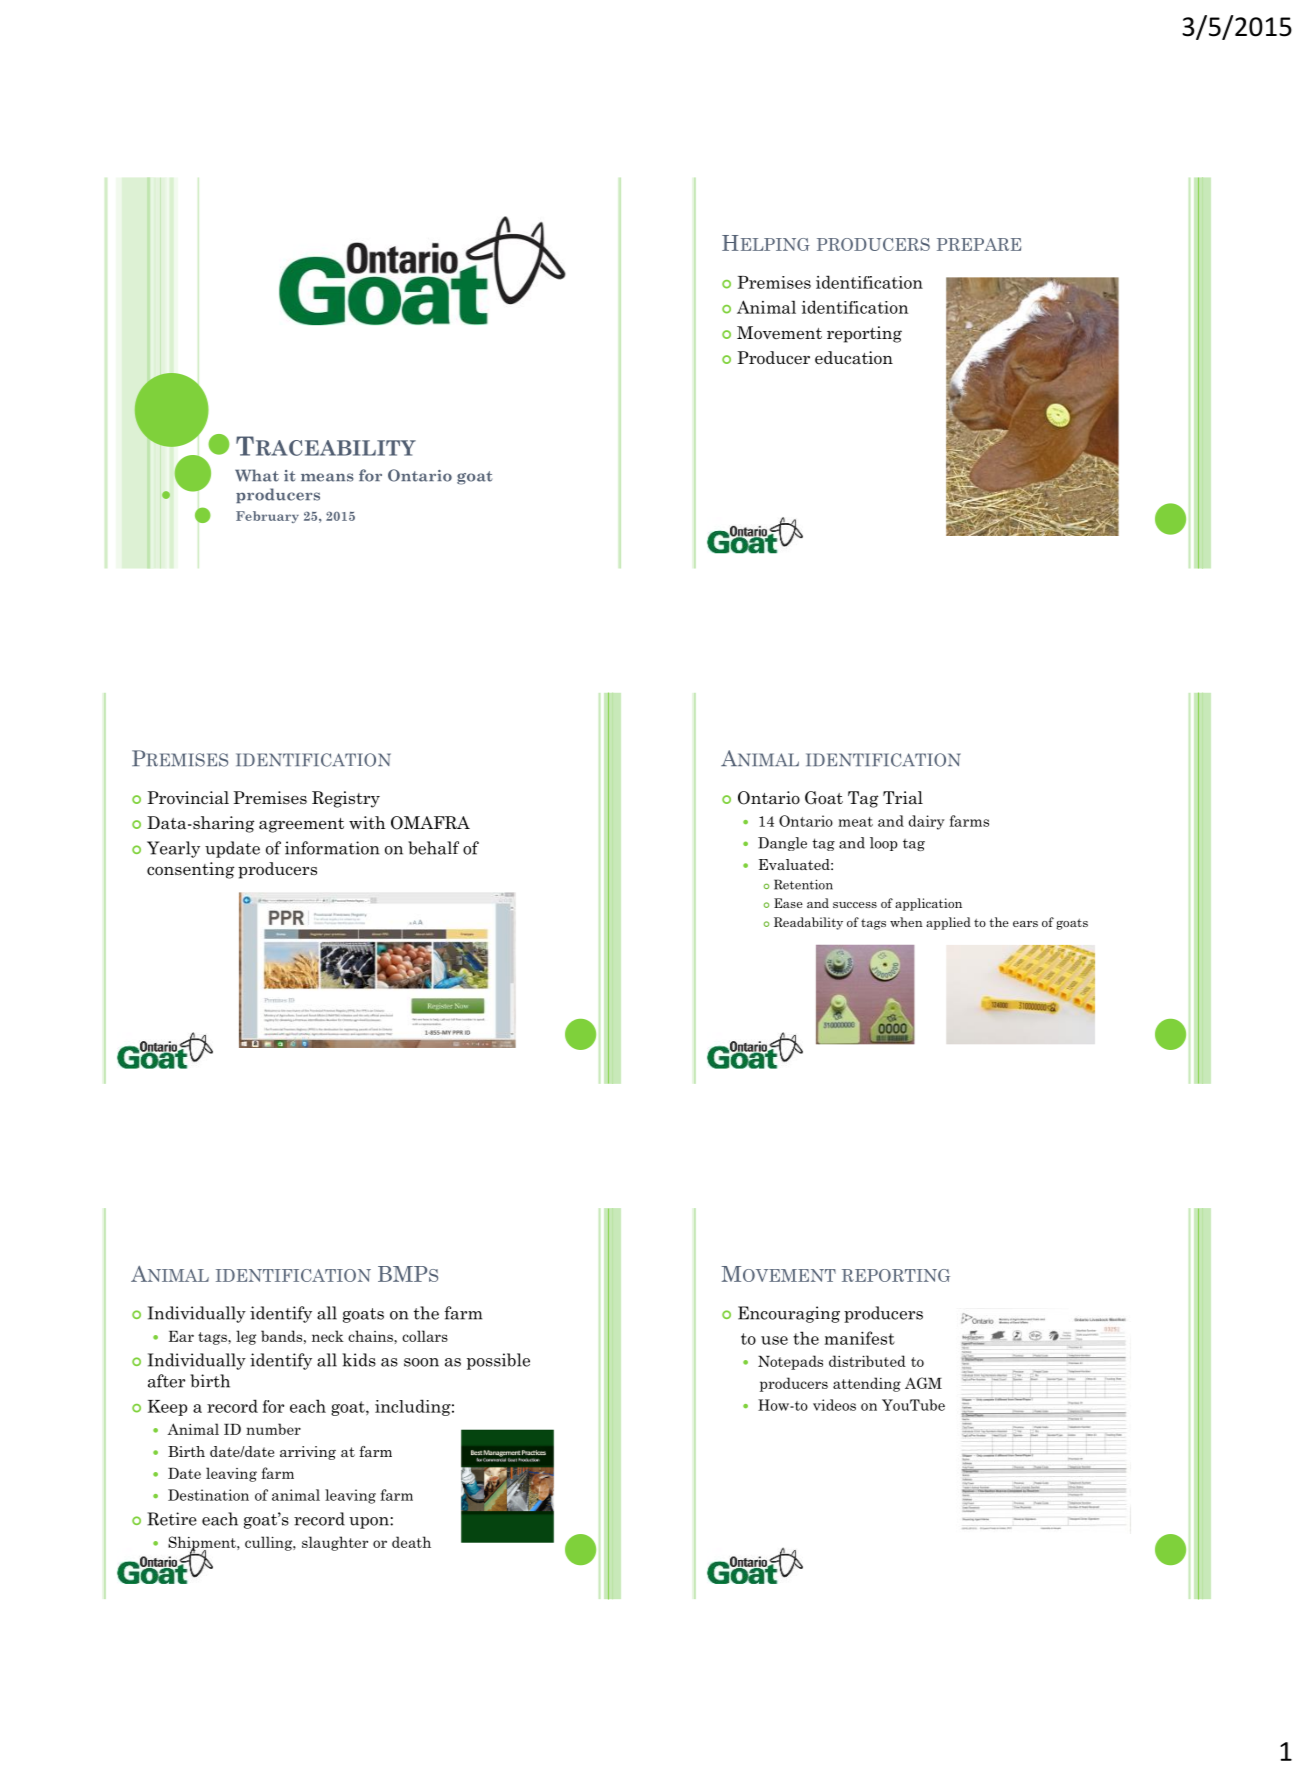 The width and height of the page is (1311, 1777). What do you see at coordinates (928, 904) in the page?
I see `application` at bounding box center [928, 904].
